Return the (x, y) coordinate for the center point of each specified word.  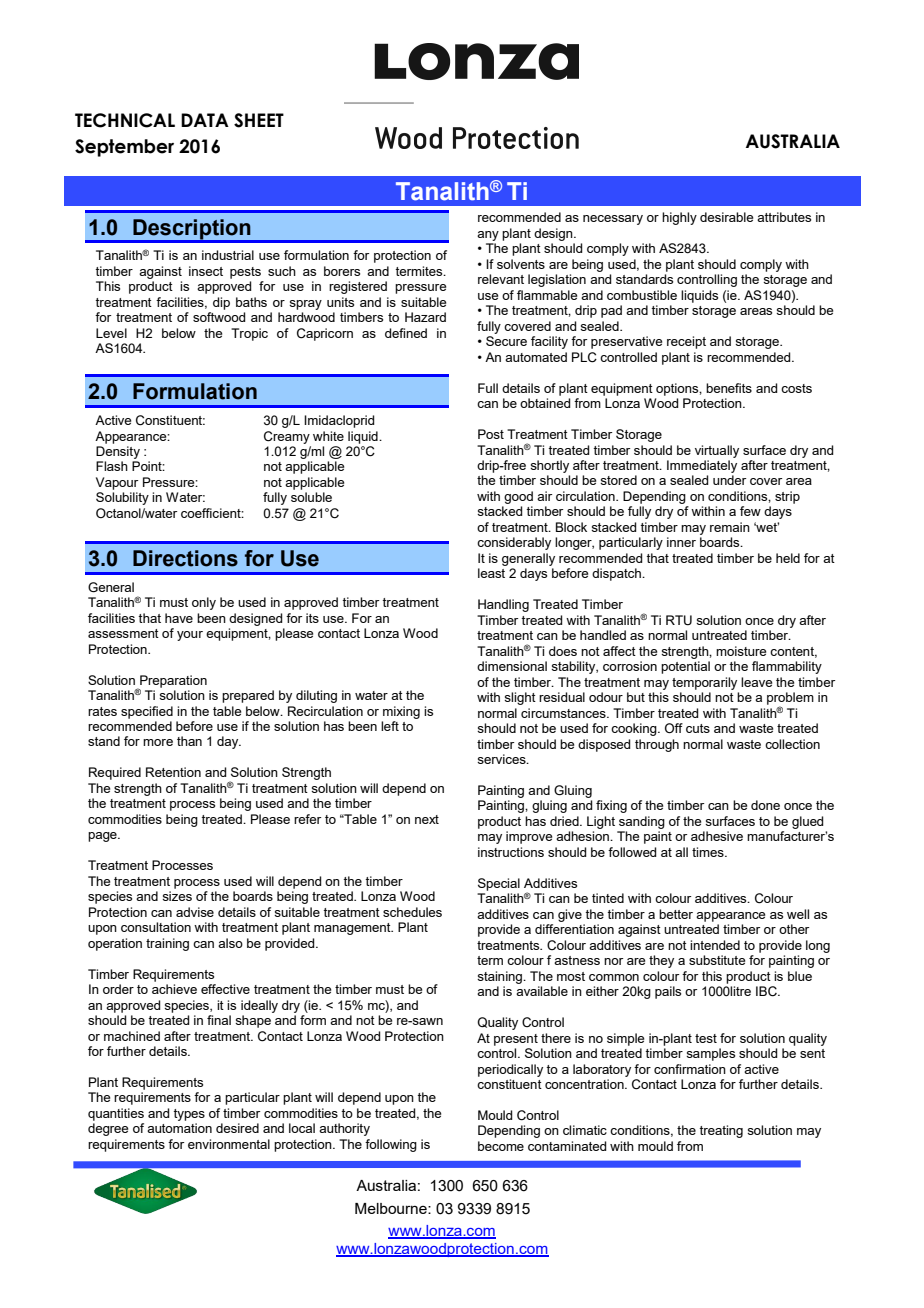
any (488, 236)
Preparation (172, 682)
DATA (205, 120)
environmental (229, 1144)
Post (491, 434)
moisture (741, 651)
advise (195, 912)
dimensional (512, 666)
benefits (729, 388)
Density (118, 452)
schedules (412, 912)
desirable (726, 217)
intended (715, 945)
